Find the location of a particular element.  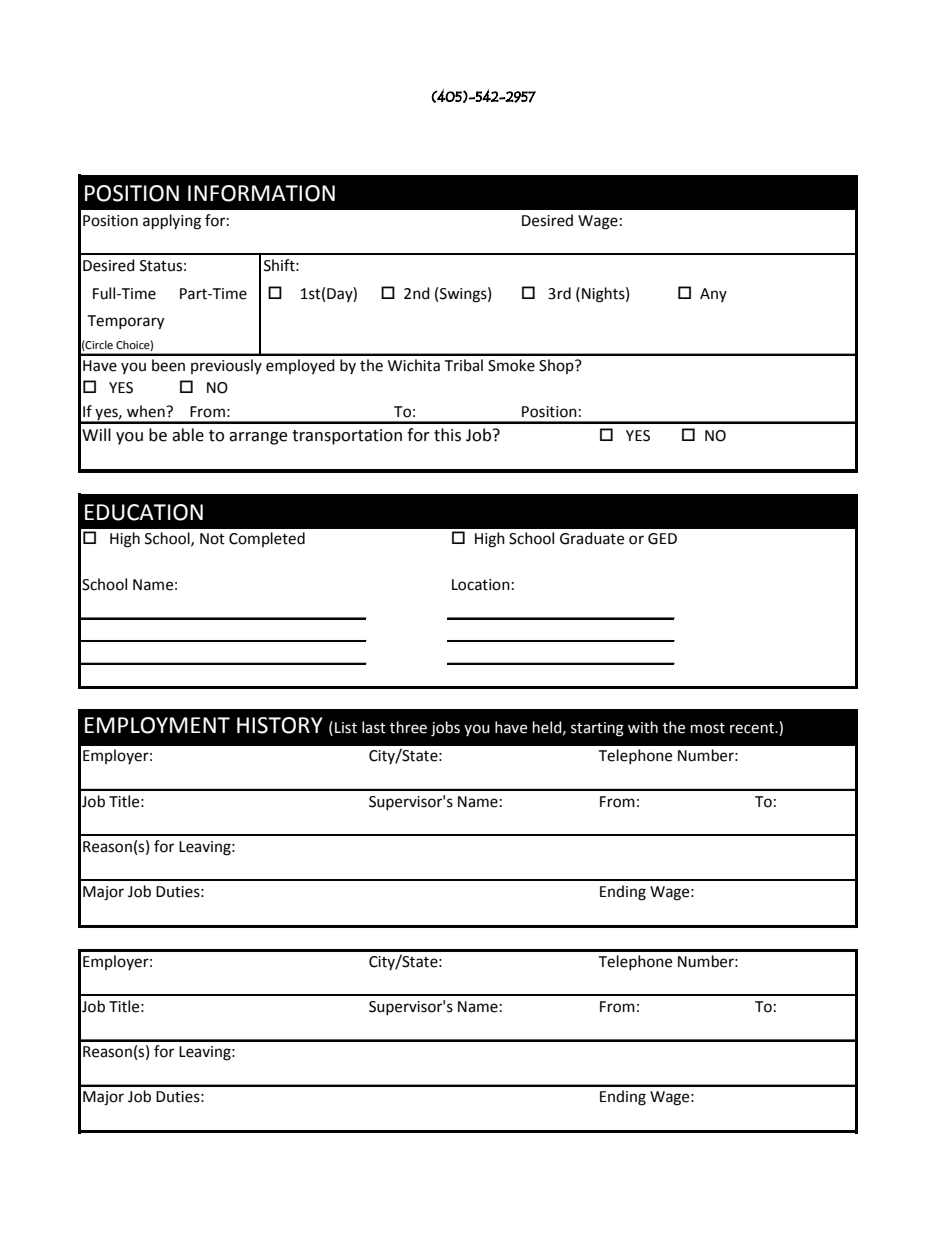

this is located at coordinates (447, 435).
